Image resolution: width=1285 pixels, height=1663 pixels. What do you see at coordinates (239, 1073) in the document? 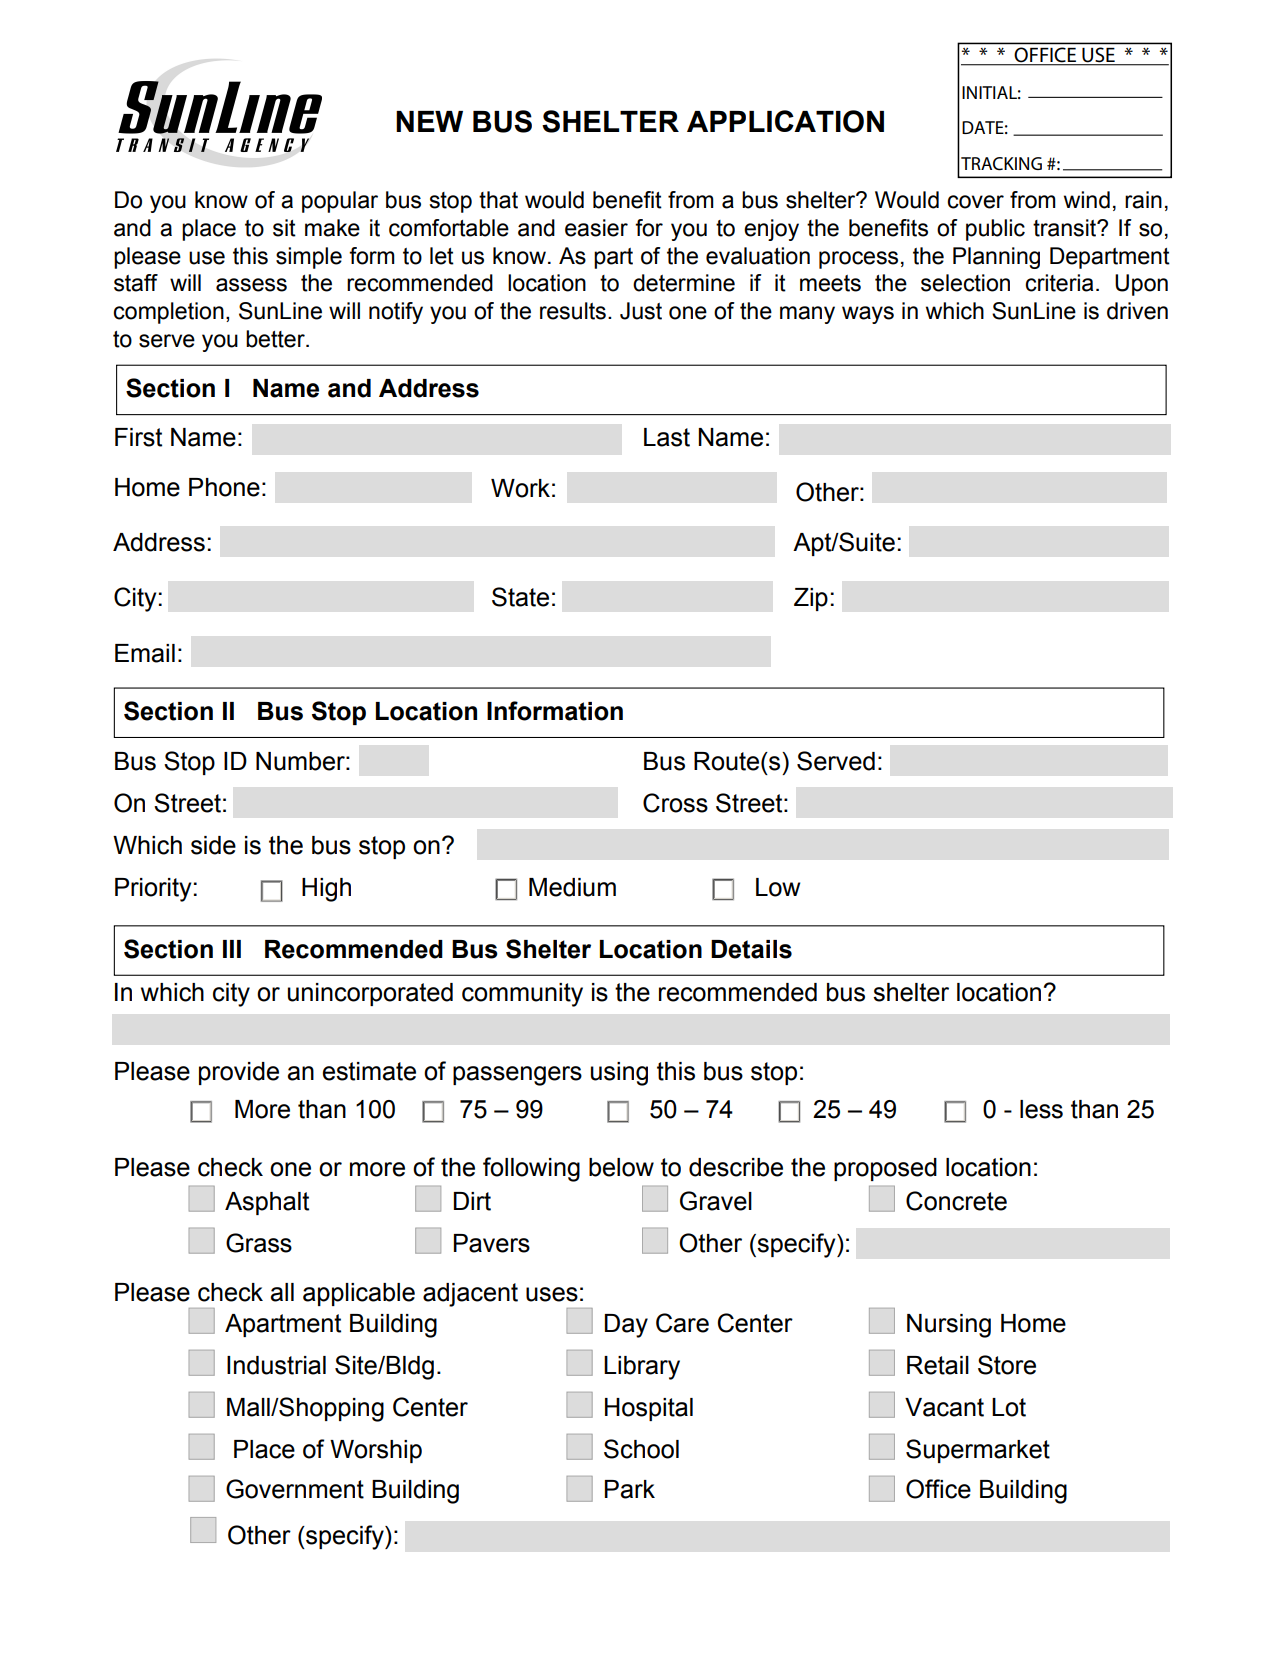
I see `provide` at bounding box center [239, 1073].
